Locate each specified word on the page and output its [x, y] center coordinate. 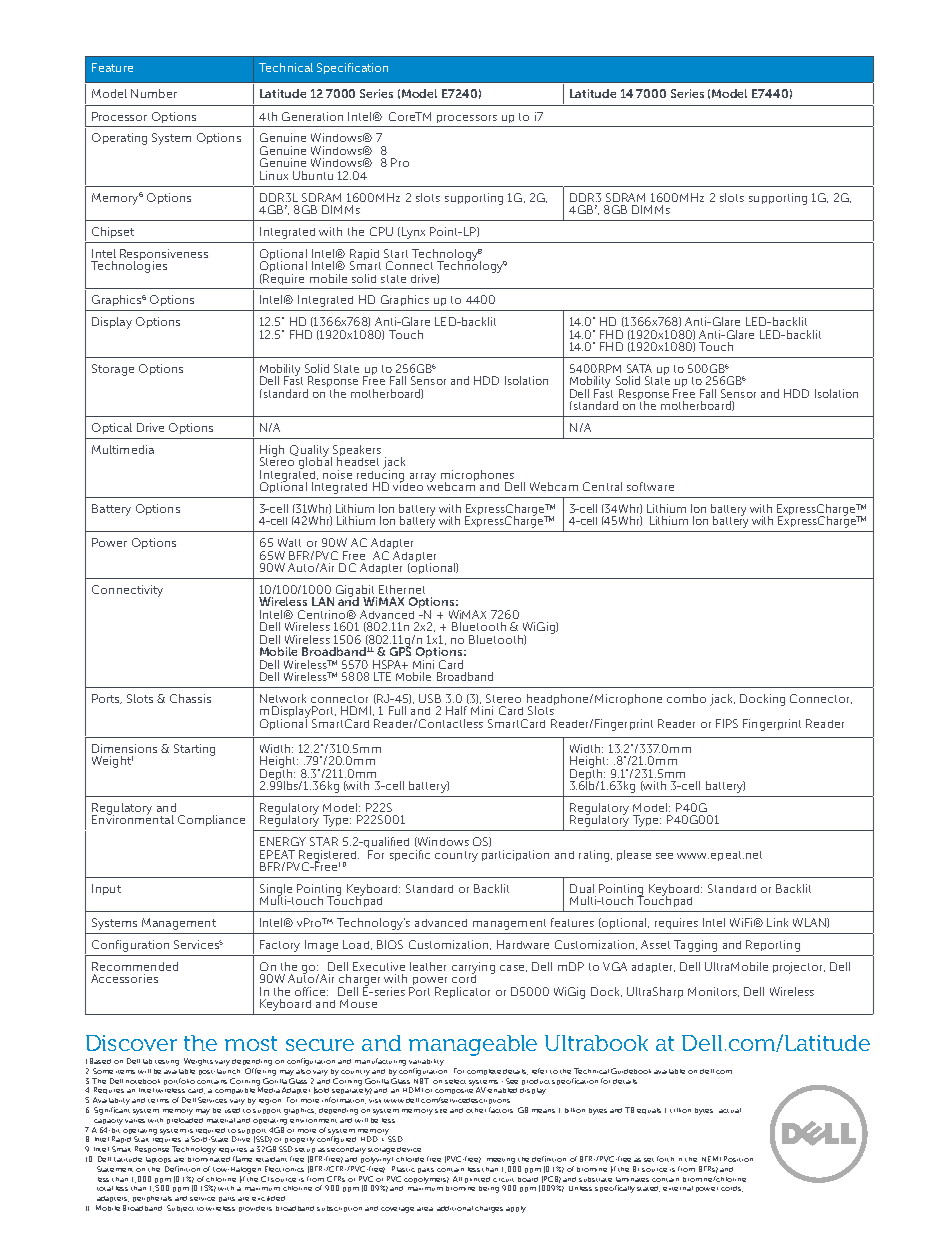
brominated [209, 1159]
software [650, 486]
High [272, 452]
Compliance [211, 820]
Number [154, 93]
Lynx [413, 233]
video [408, 485]
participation [515, 855]
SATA [639, 368]
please [634, 855]
